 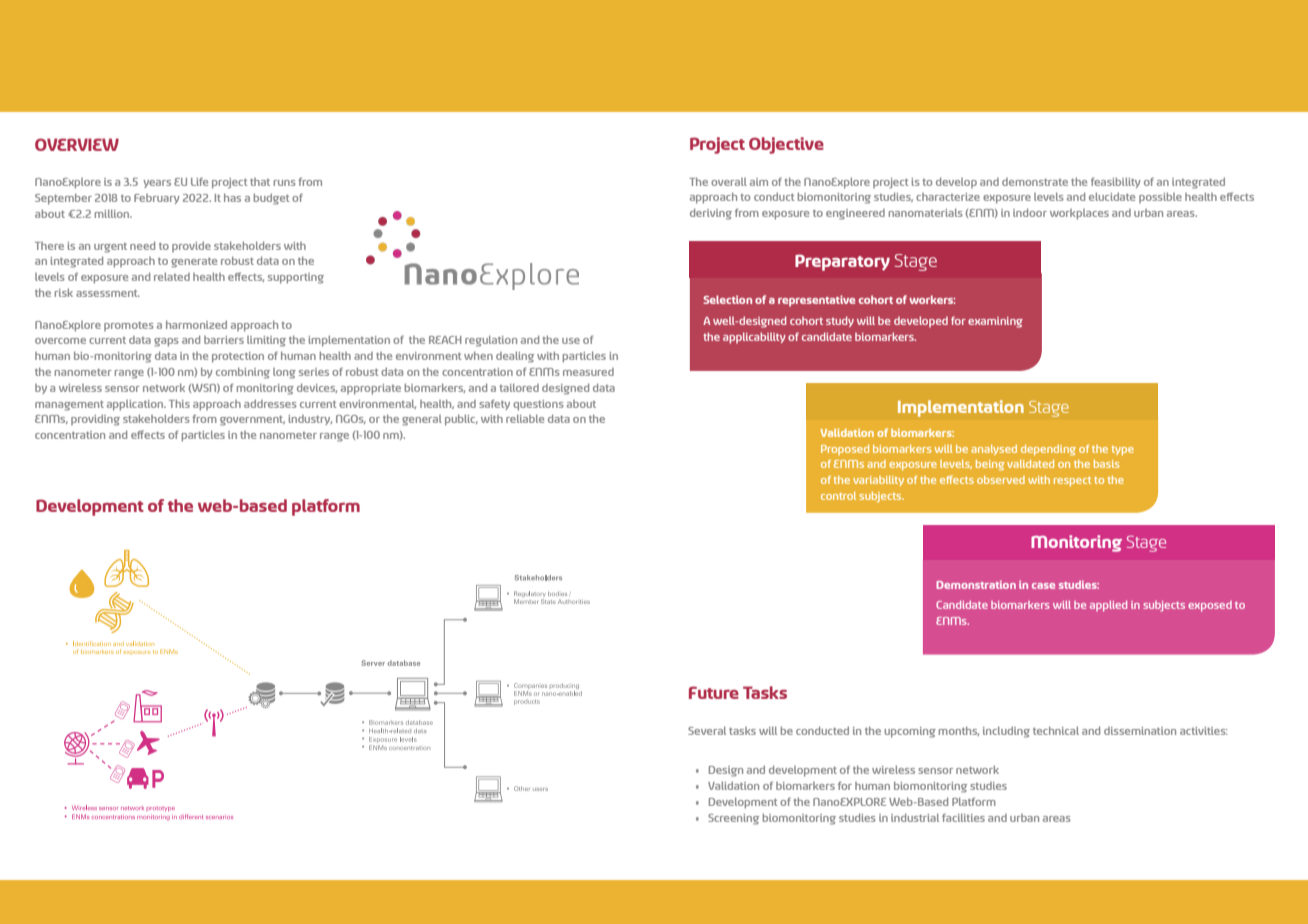 What do you see at coordinates (1043, 586) in the page?
I see `case` at bounding box center [1043, 586].
